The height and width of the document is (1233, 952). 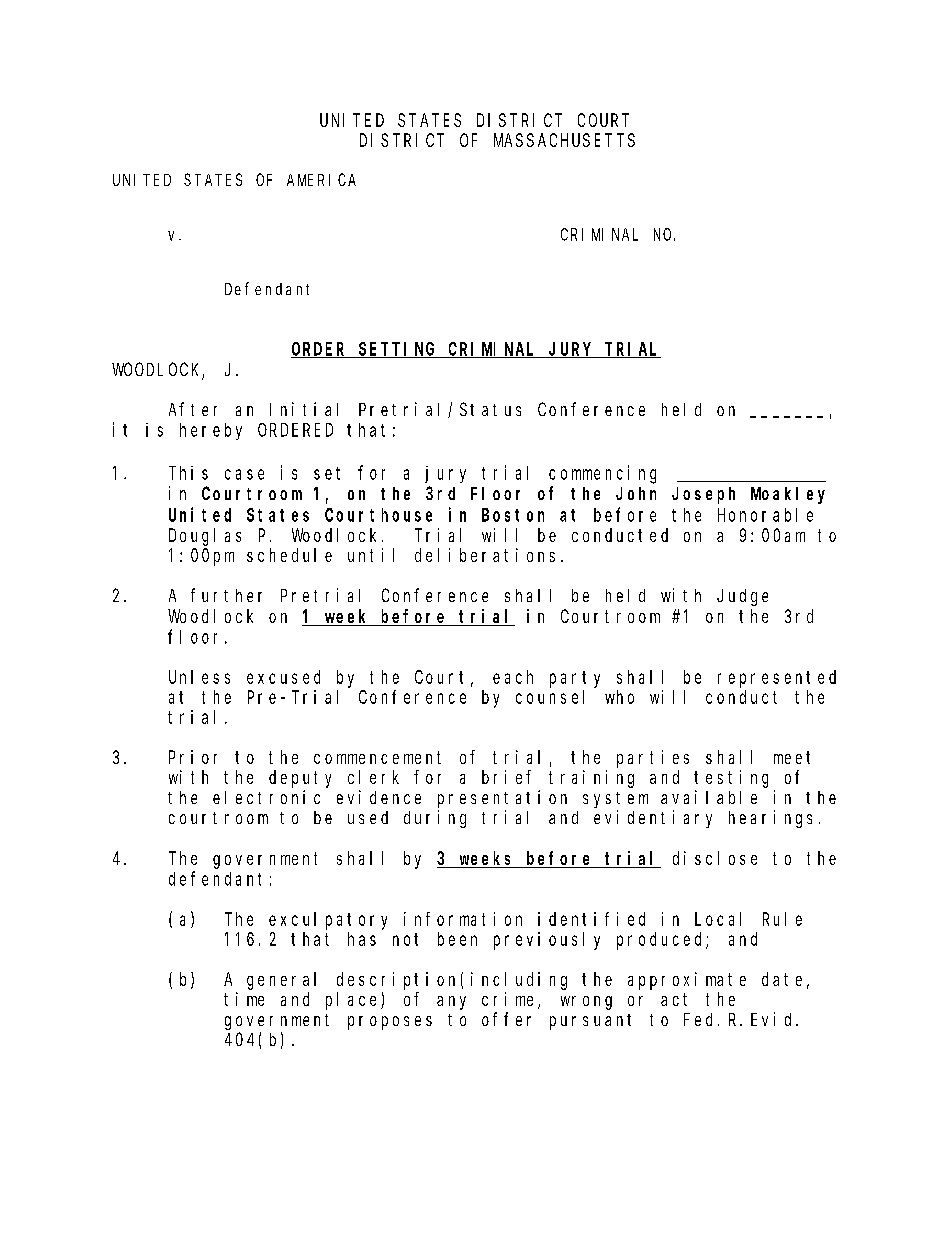 What do you see at coordinates (687, 981) in the document?
I see `approximate` at bounding box center [687, 981].
